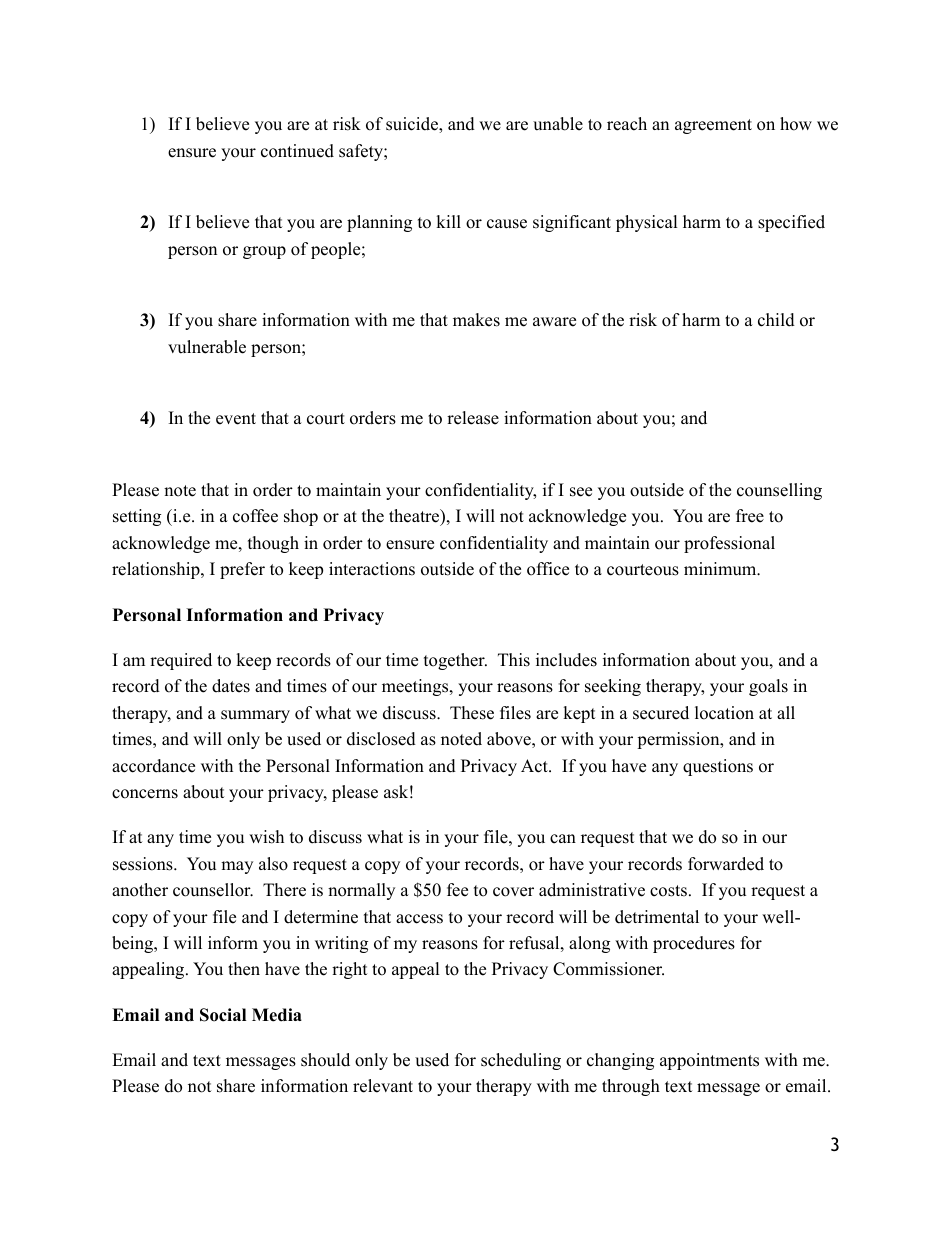  I want to click on Social, so click(223, 1015).
